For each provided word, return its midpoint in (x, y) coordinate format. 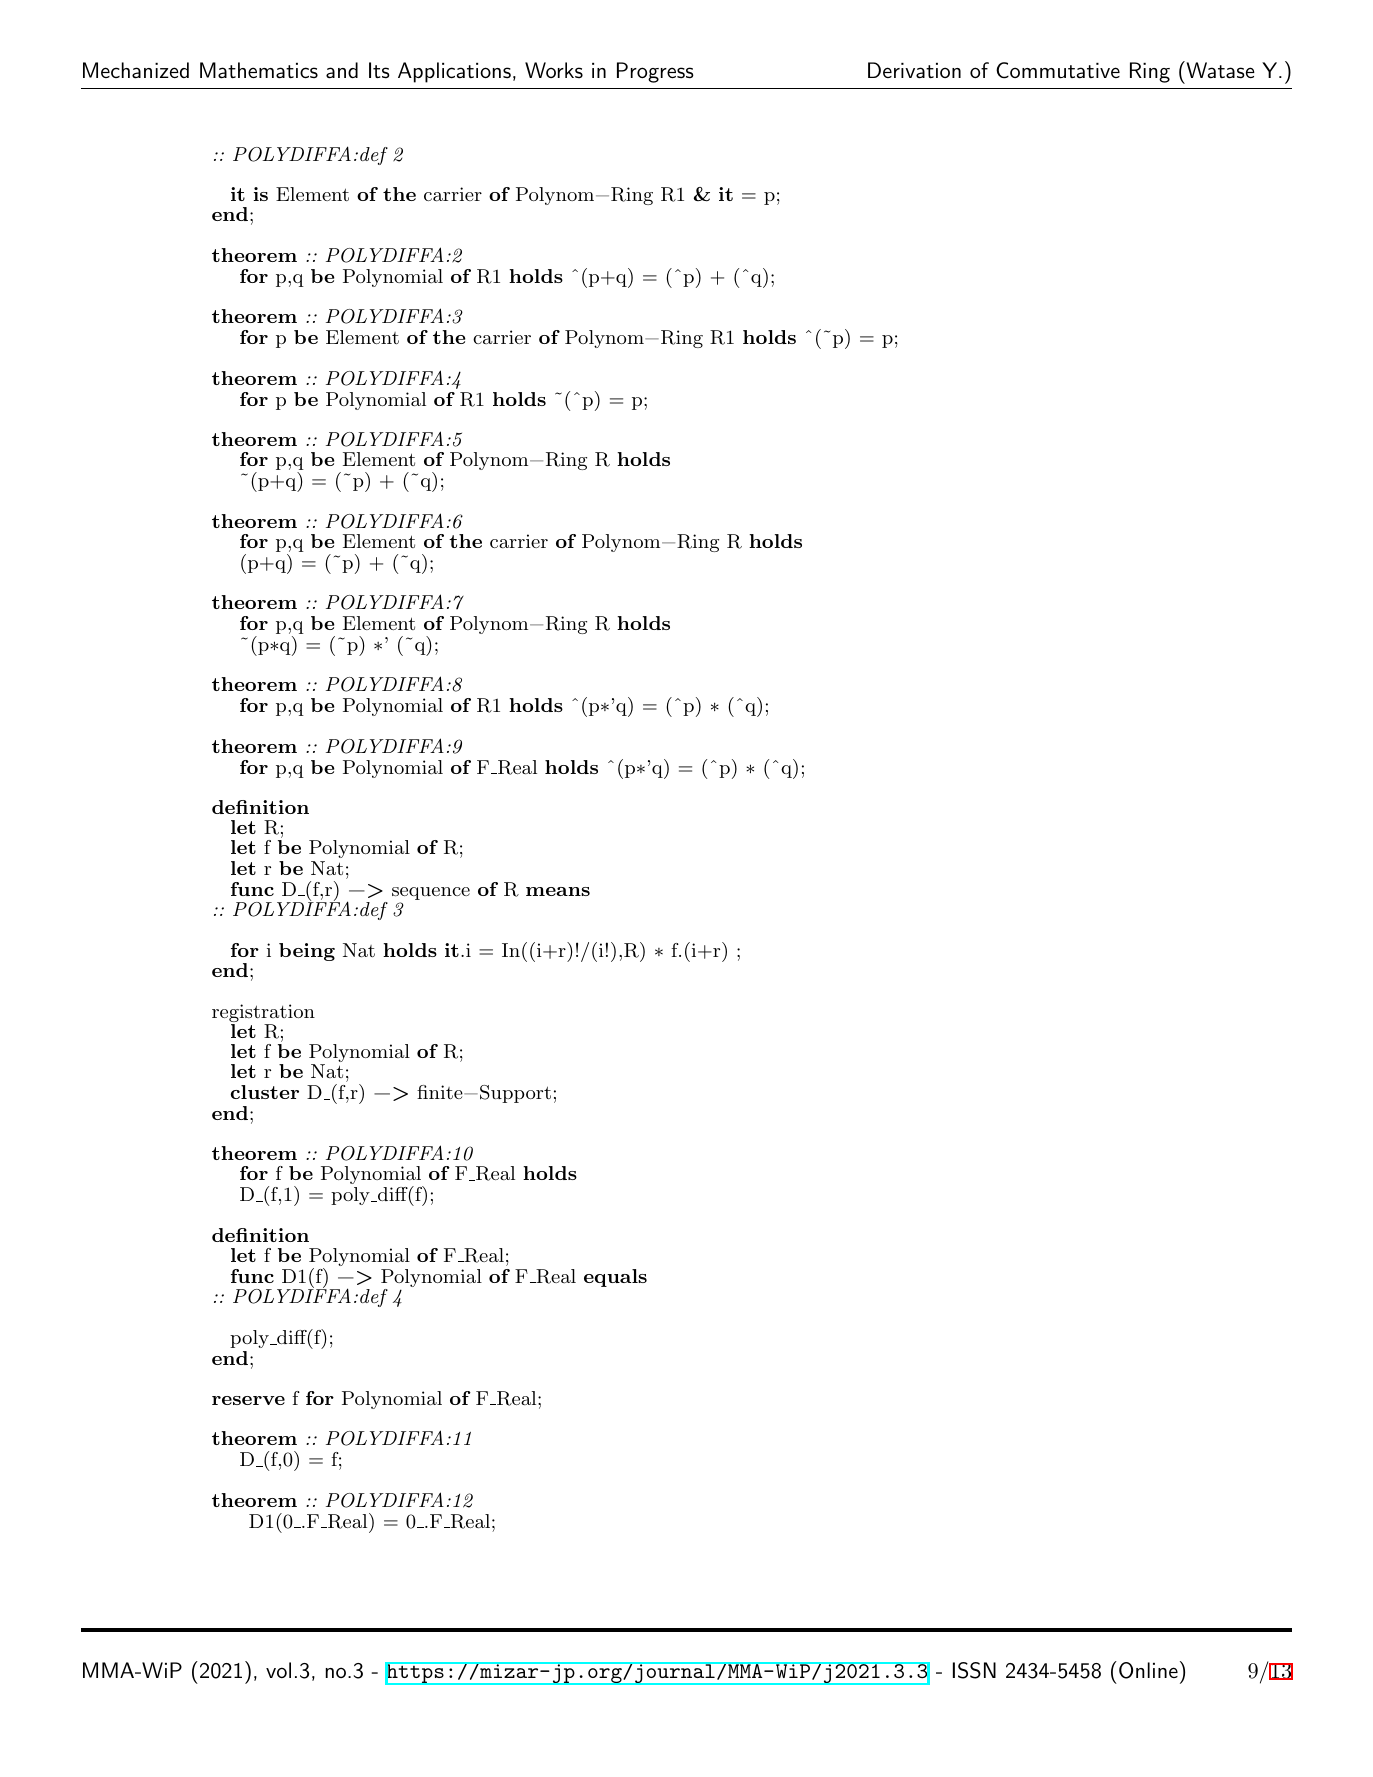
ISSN (974, 1670)
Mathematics (259, 70)
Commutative (1058, 70)
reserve (248, 1400)
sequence (431, 895)
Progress (655, 72)
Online (1148, 1670)
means (558, 891)
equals (615, 1278)
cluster (265, 1092)
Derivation (914, 70)
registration (263, 1014)
